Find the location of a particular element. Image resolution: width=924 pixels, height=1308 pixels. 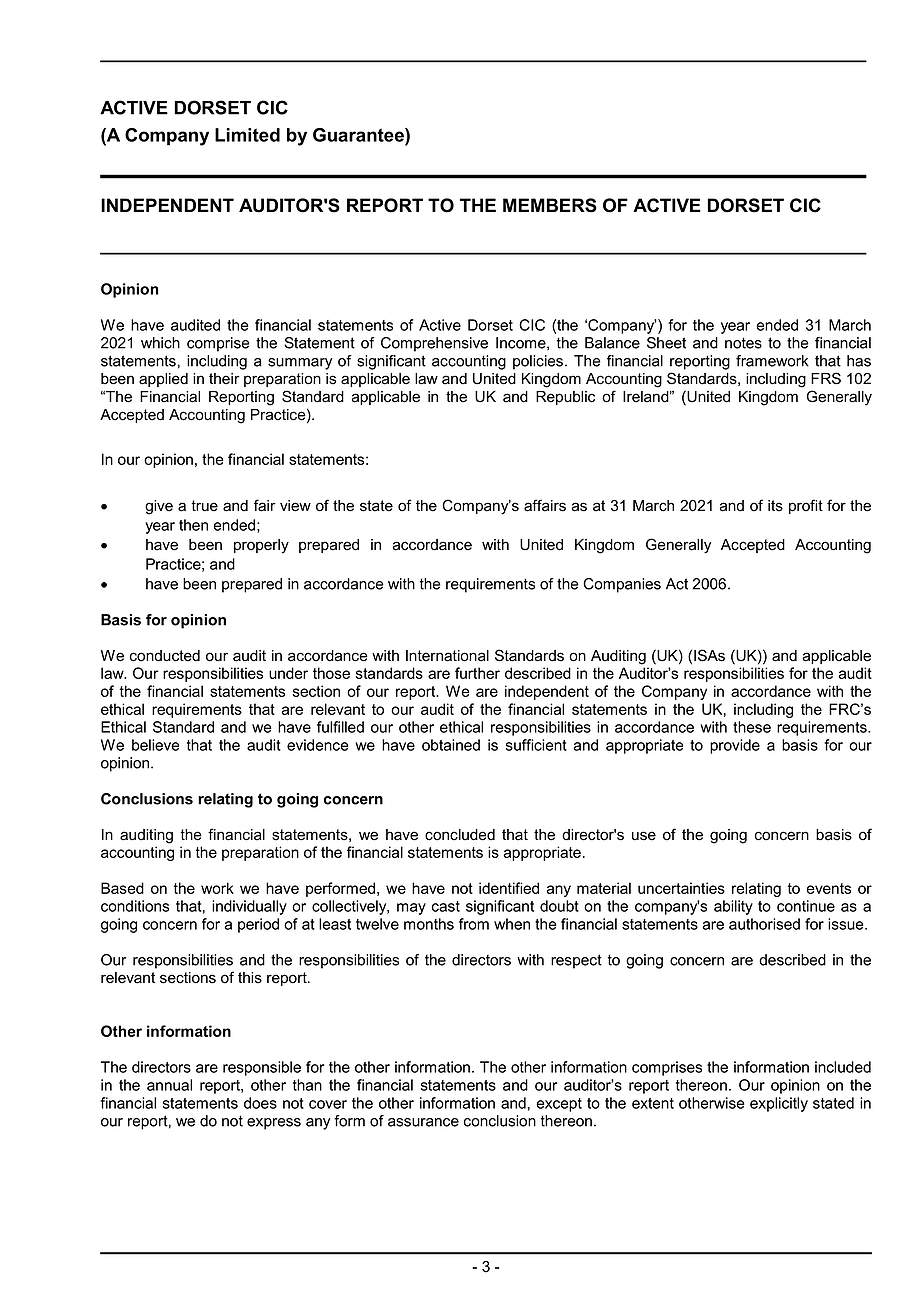

obtained is located at coordinates (451, 745).
